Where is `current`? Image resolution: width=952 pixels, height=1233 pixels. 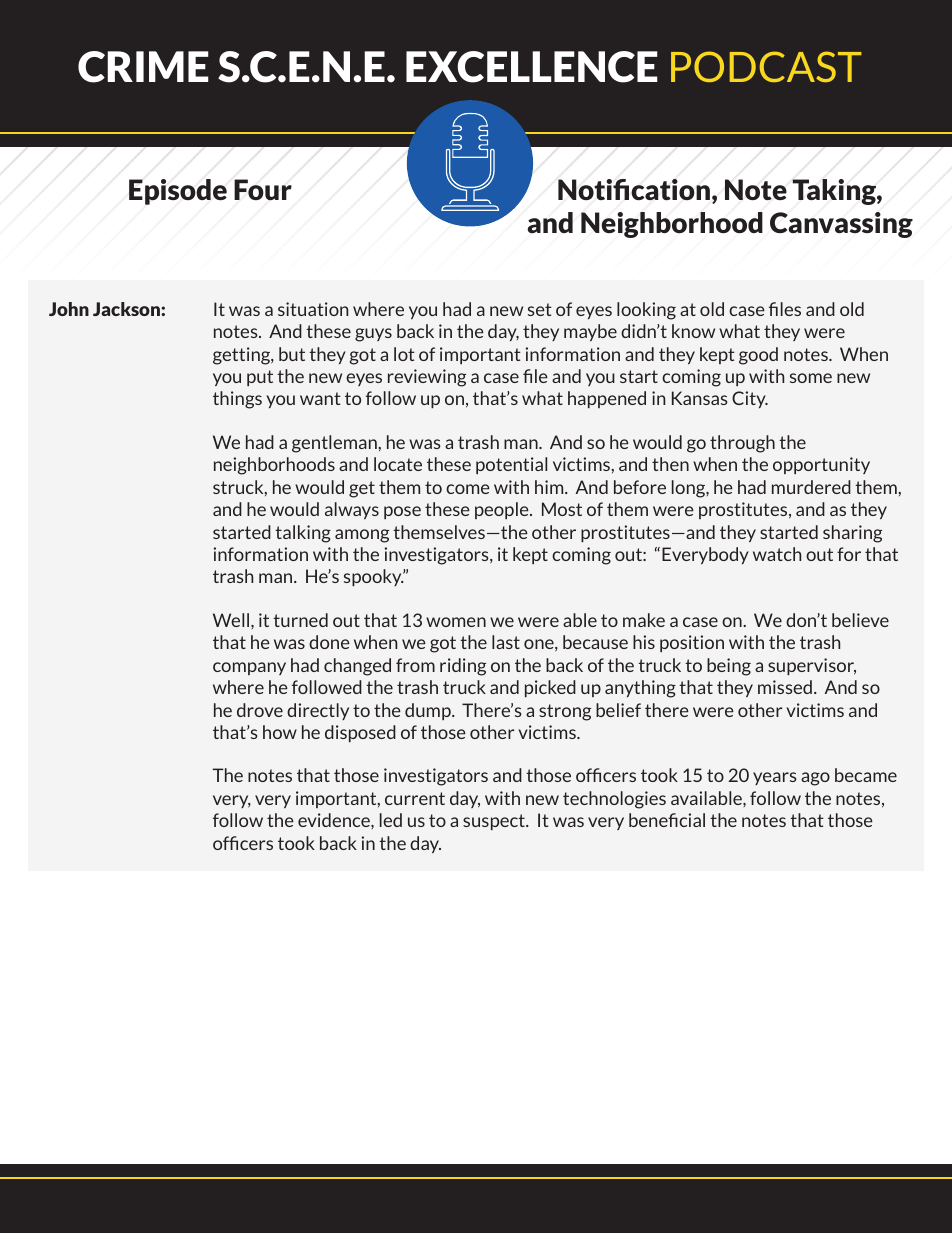 current is located at coordinates (415, 798).
